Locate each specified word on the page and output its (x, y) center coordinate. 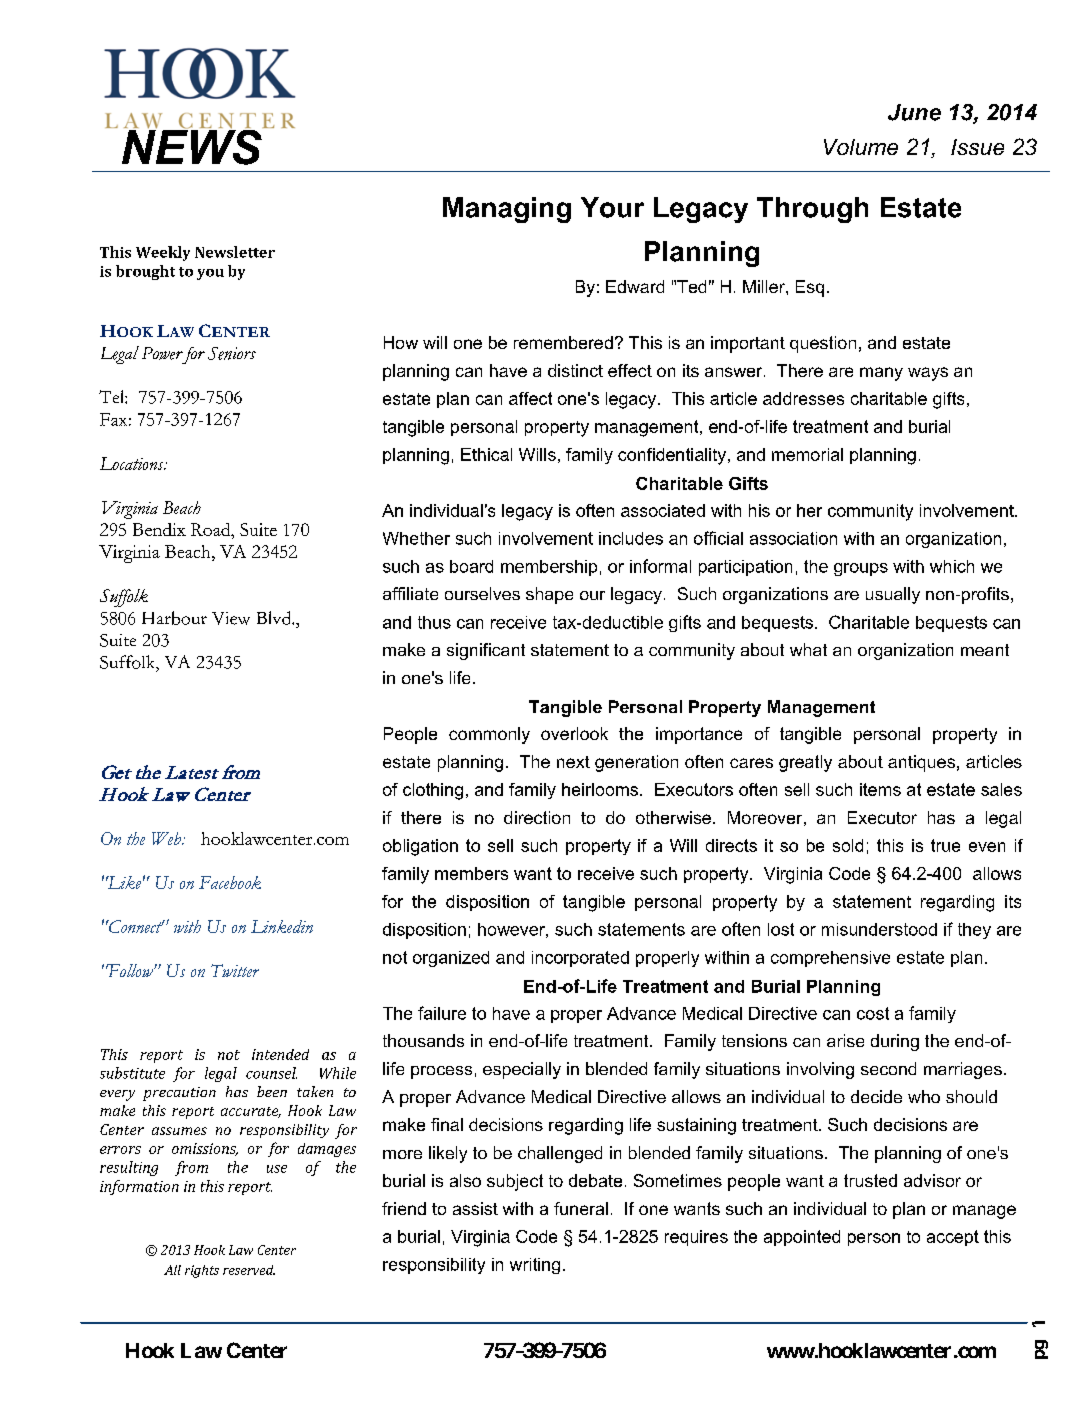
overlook (574, 733)
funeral (581, 1208)
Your (612, 207)
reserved (249, 1270)
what (808, 649)
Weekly (163, 253)
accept (953, 1238)
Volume (861, 147)
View (231, 618)
